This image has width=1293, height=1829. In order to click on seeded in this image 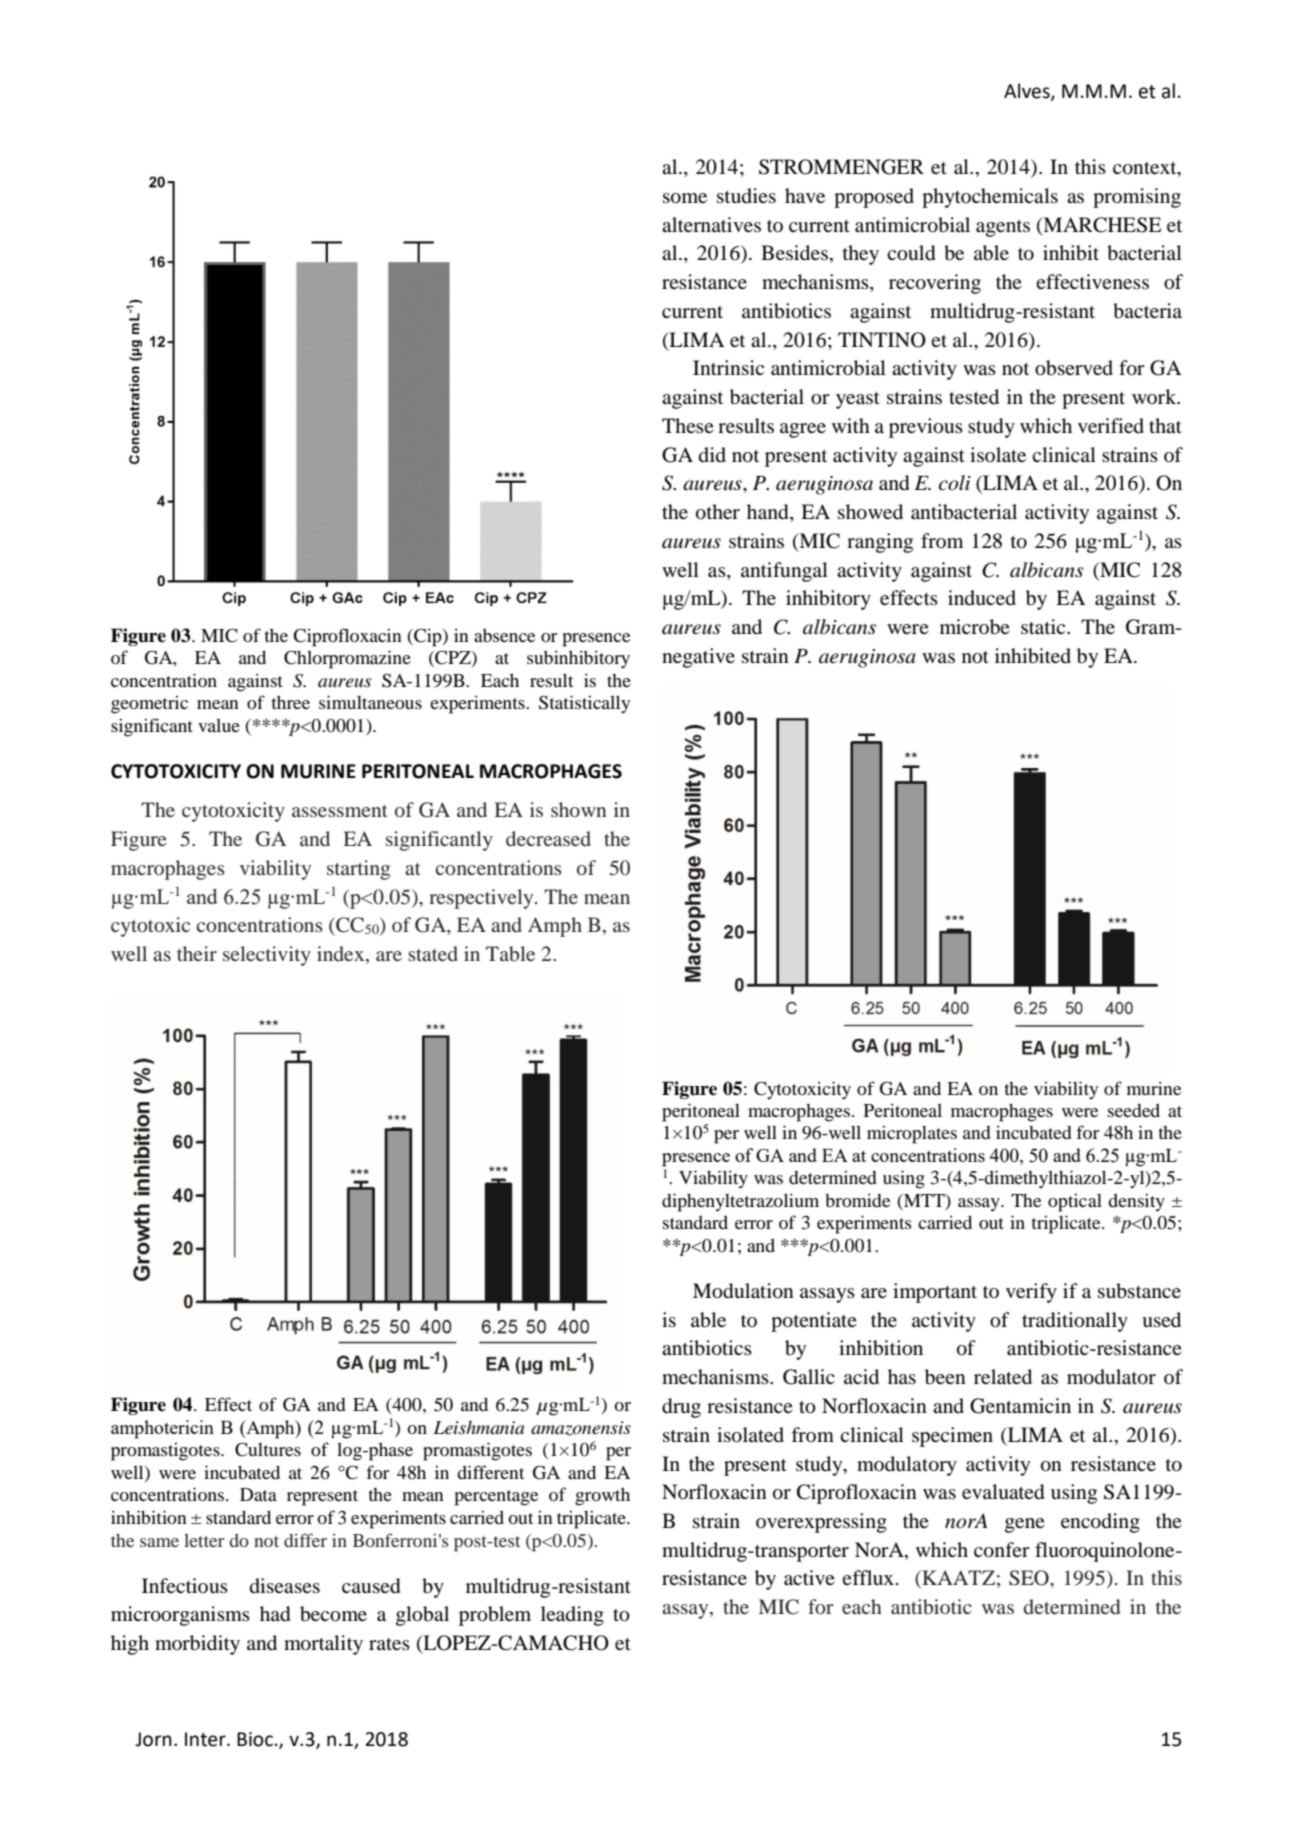, I will do `click(1134, 1110)`.
